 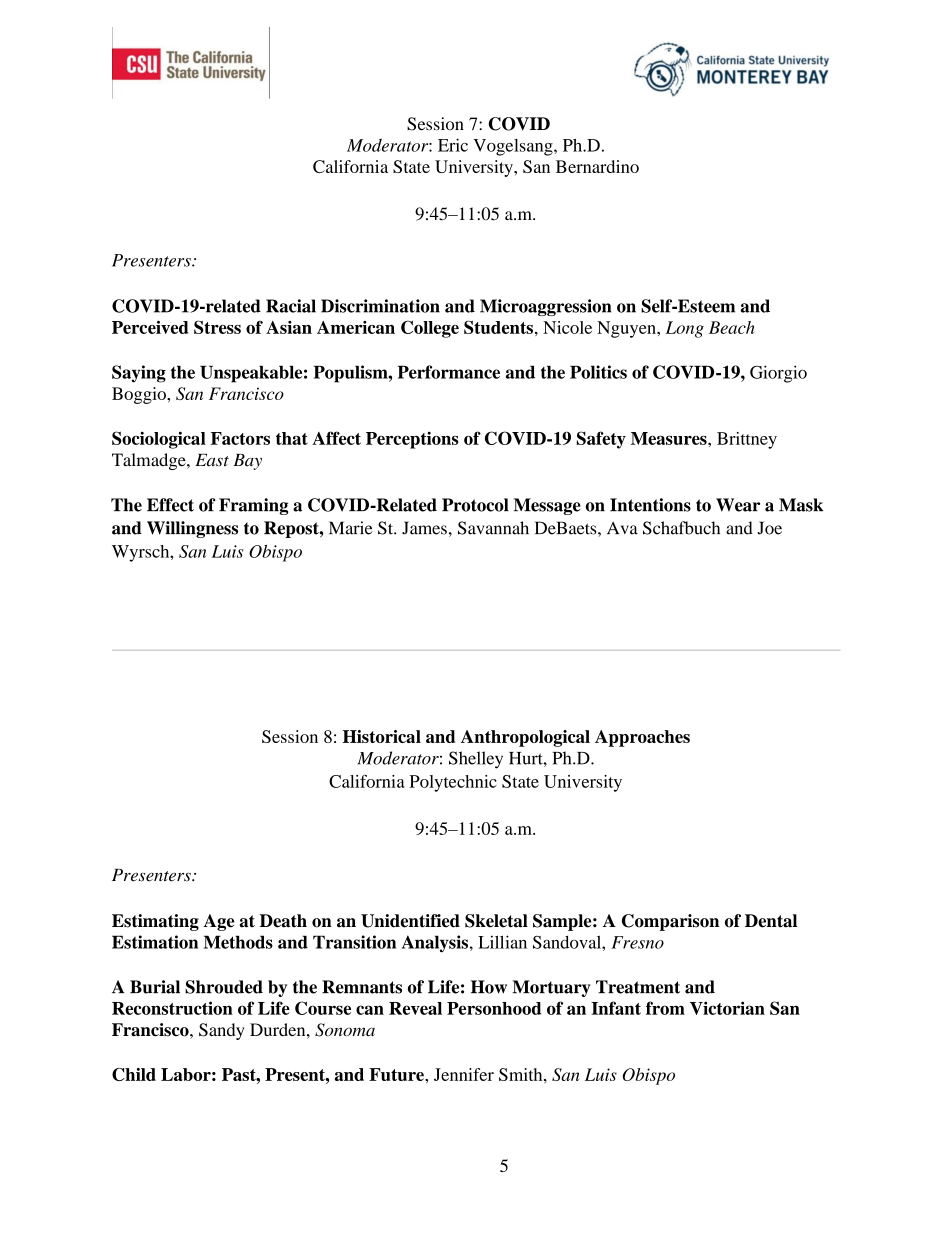 What do you see at coordinates (731, 327) in the screenshot?
I see `Beach` at bounding box center [731, 327].
